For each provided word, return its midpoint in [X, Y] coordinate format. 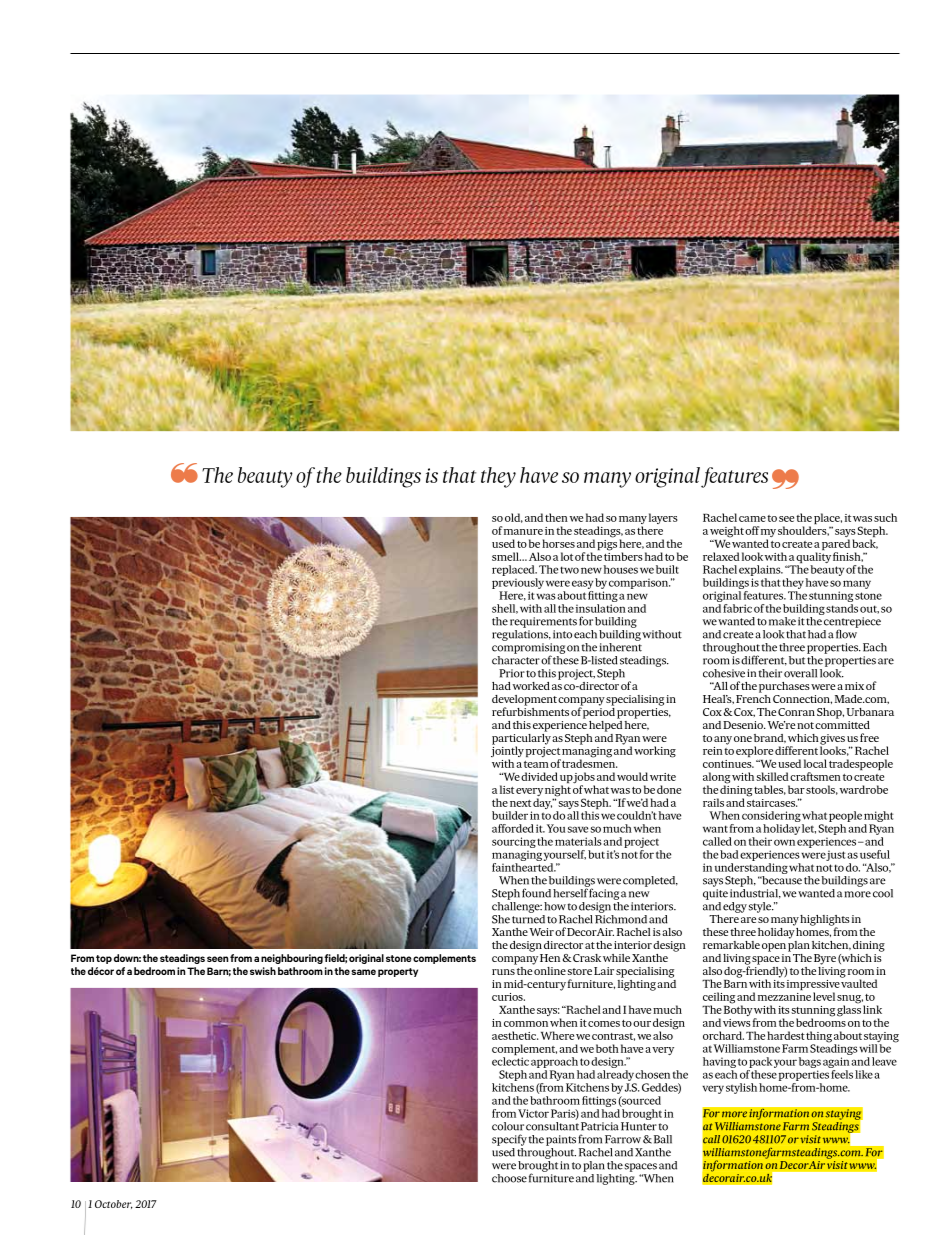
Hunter [639, 1126]
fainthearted [524, 866]
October [114, 1204]
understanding [751, 868]
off [752, 530]
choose [509, 1178]
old [514, 518]
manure [523, 532]
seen [217, 959]
